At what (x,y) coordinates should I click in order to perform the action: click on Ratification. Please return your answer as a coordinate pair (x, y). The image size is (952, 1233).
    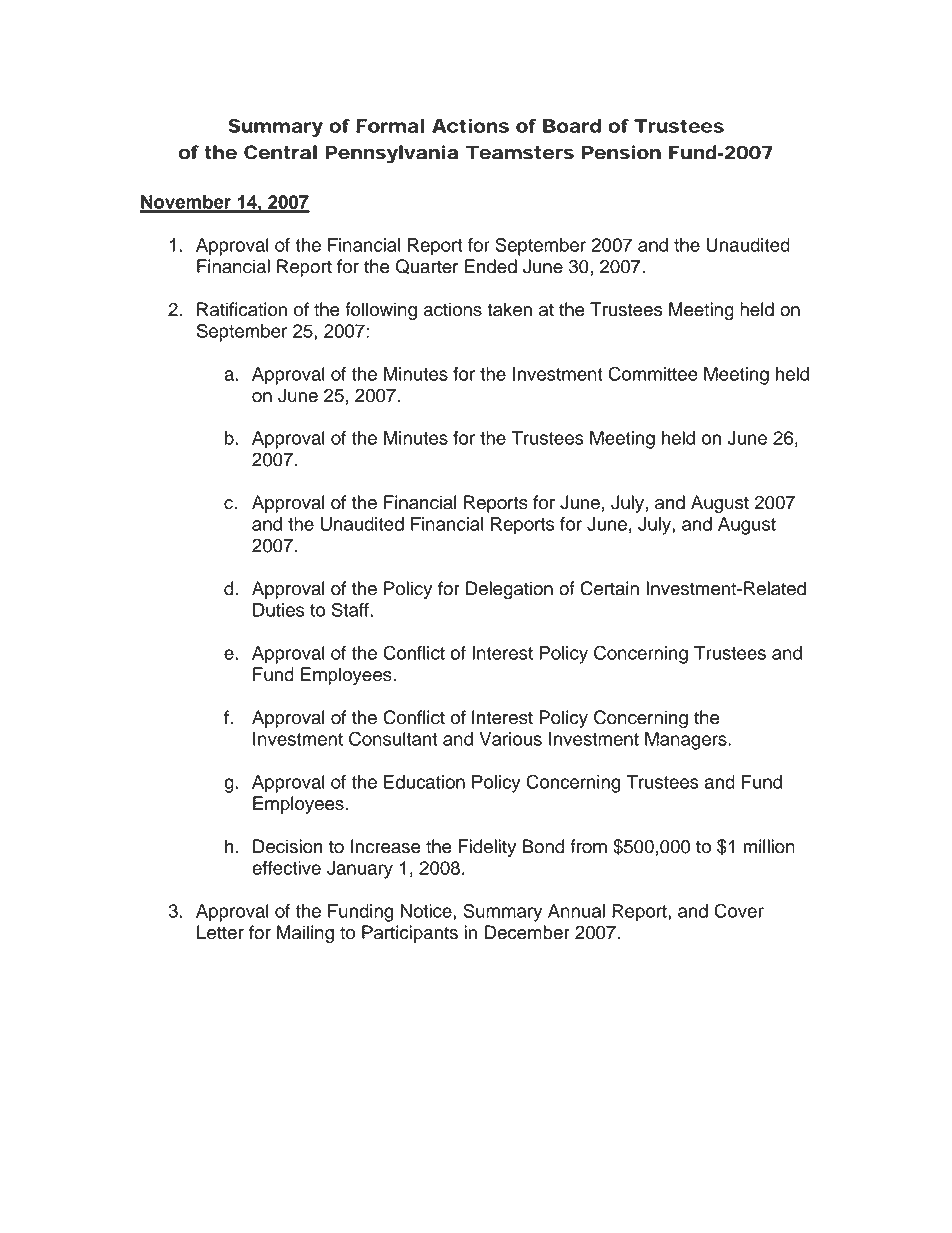
    Looking at the image, I should click on (242, 309).
